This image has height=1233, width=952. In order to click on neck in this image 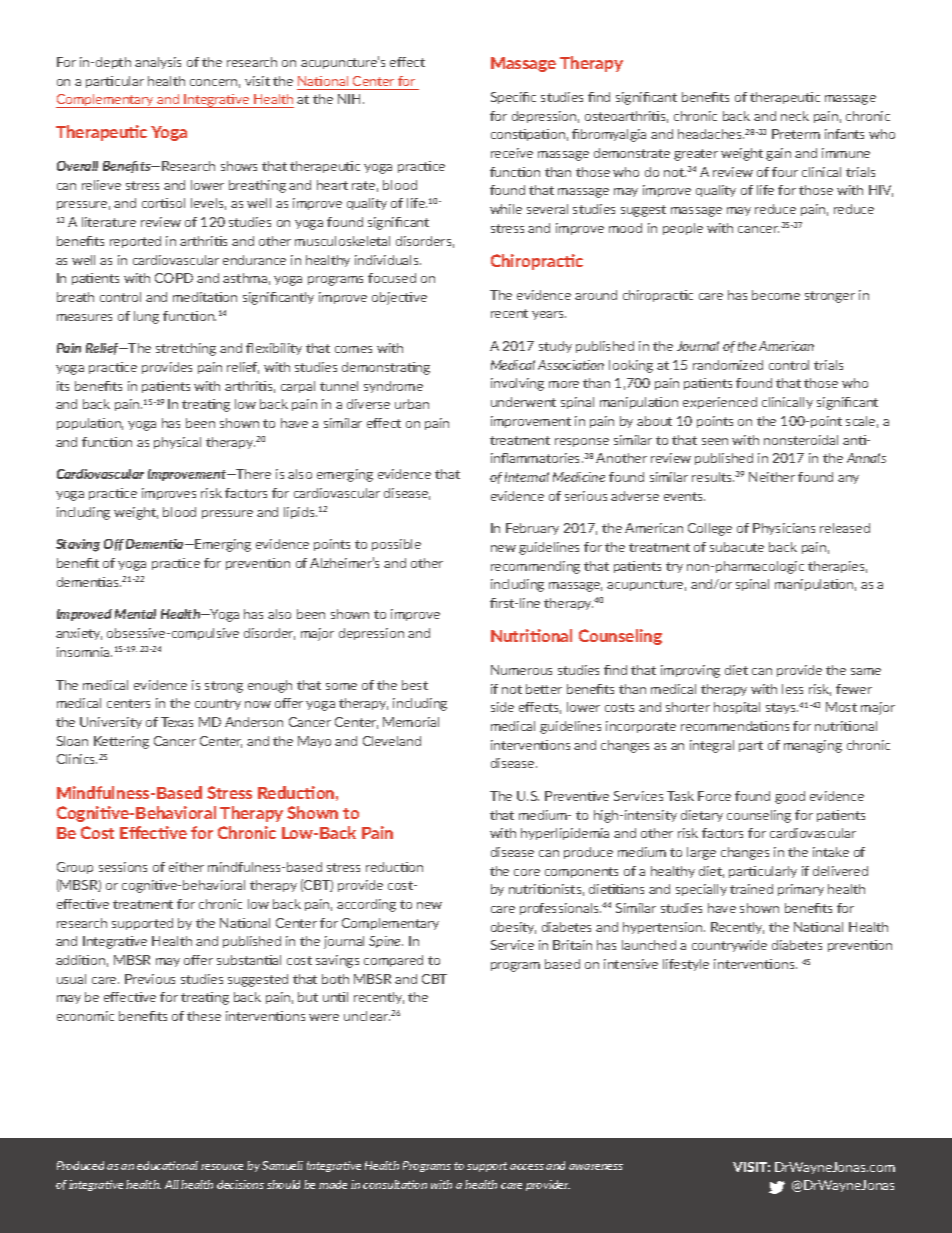, I will do `click(795, 116)`.
